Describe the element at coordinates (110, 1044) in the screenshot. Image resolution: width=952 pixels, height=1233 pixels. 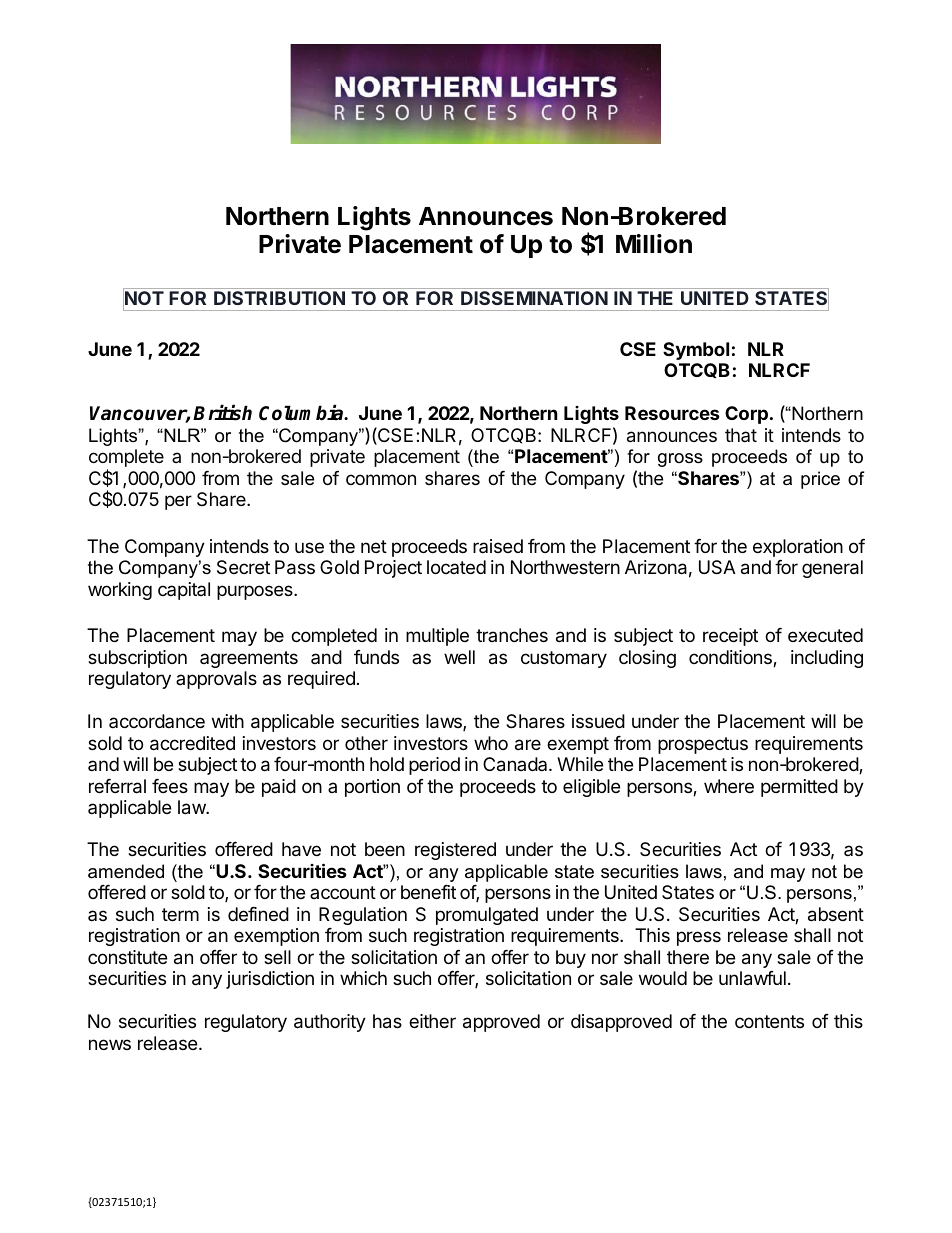
I see `news` at that location.
